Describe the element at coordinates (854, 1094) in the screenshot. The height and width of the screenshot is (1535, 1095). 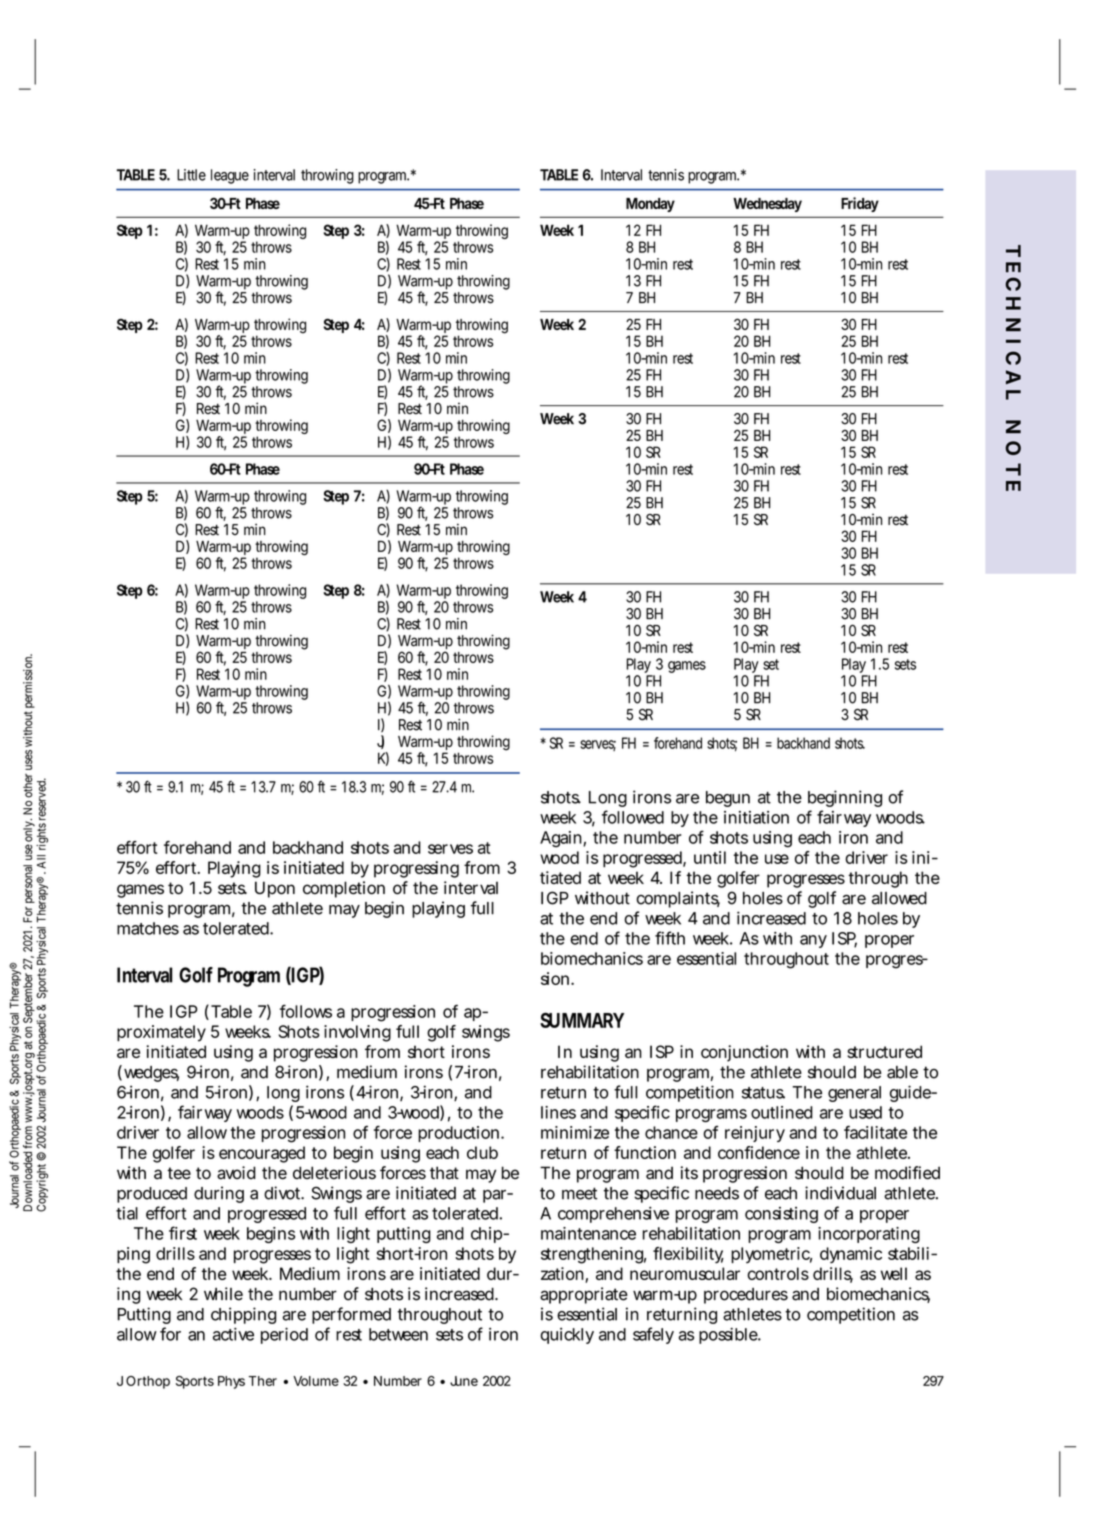
I see `general` at that location.
